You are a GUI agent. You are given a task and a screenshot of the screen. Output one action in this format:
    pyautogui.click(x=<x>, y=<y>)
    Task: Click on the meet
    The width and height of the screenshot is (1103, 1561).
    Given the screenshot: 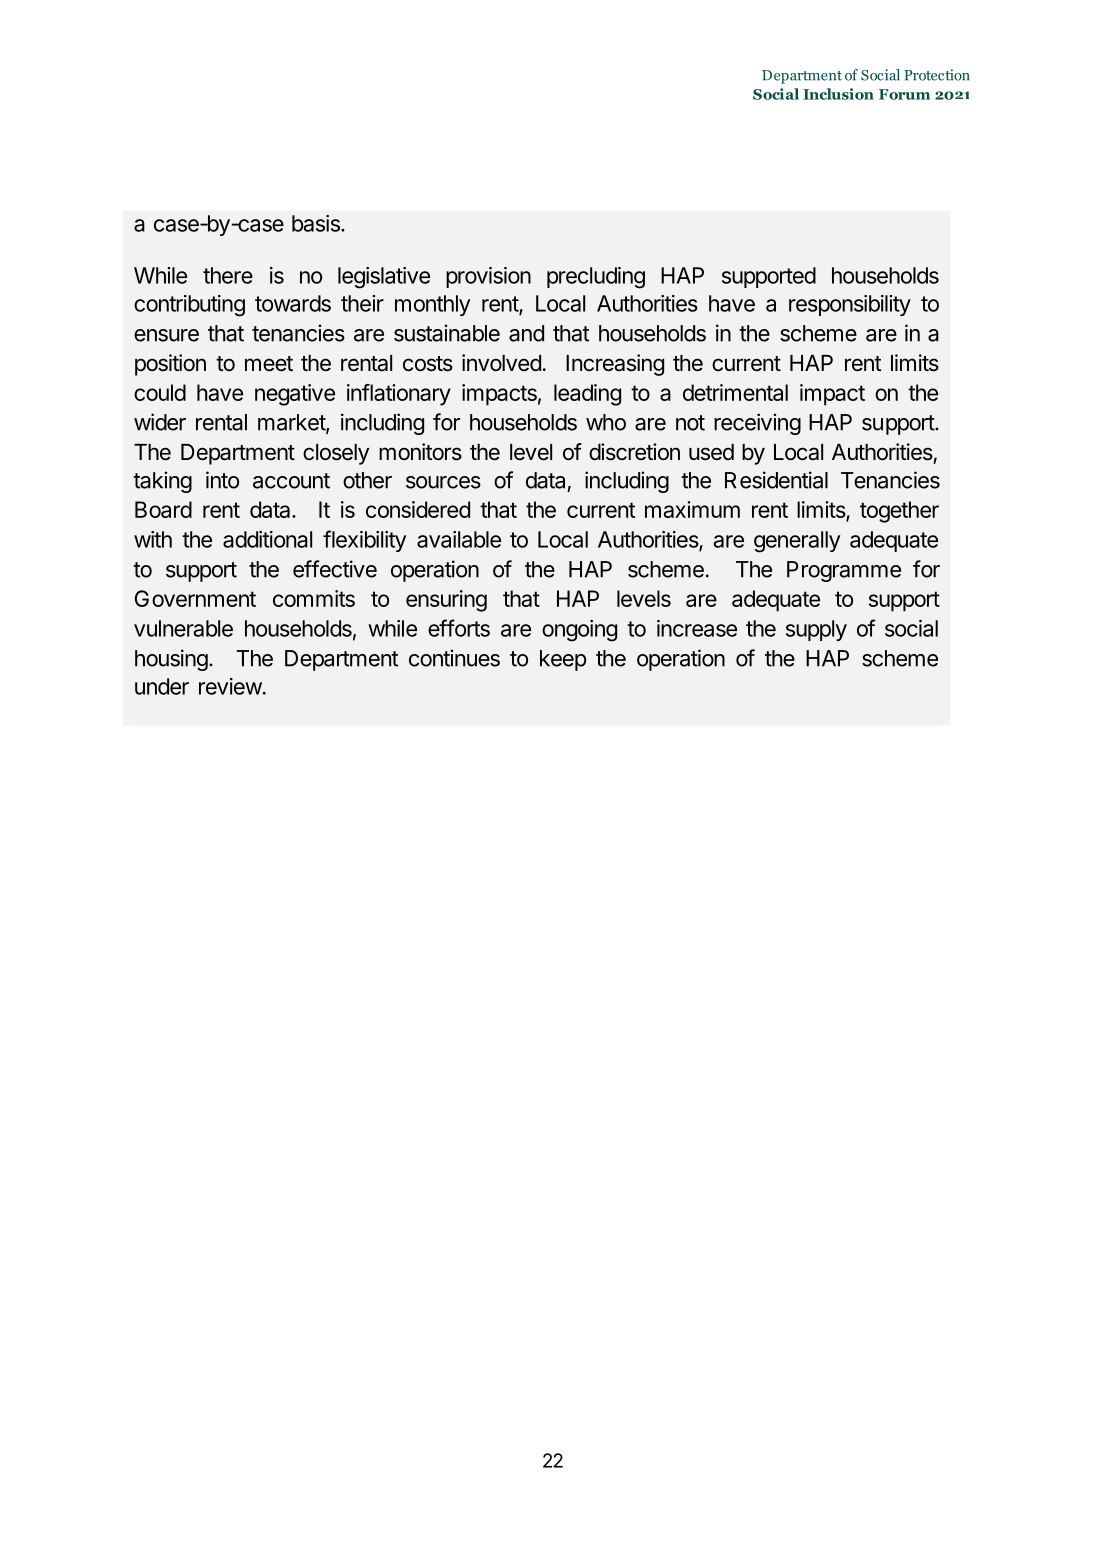 What is the action you would take?
    pyautogui.click(x=269, y=364)
